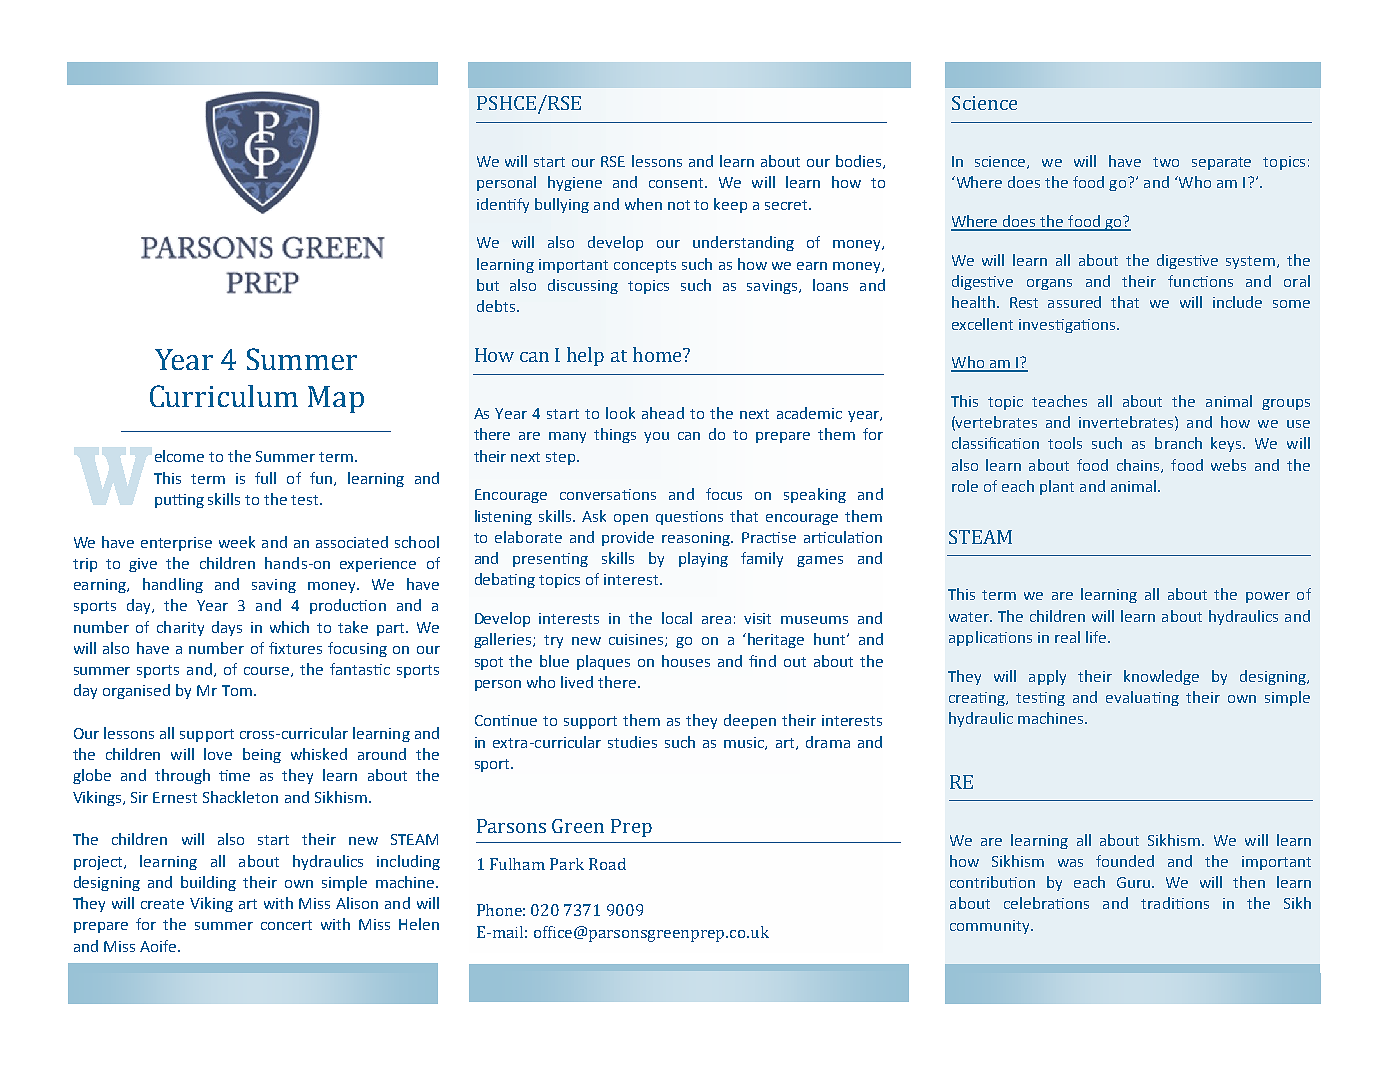  I want to click on knowledge, so click(1161, 677).
